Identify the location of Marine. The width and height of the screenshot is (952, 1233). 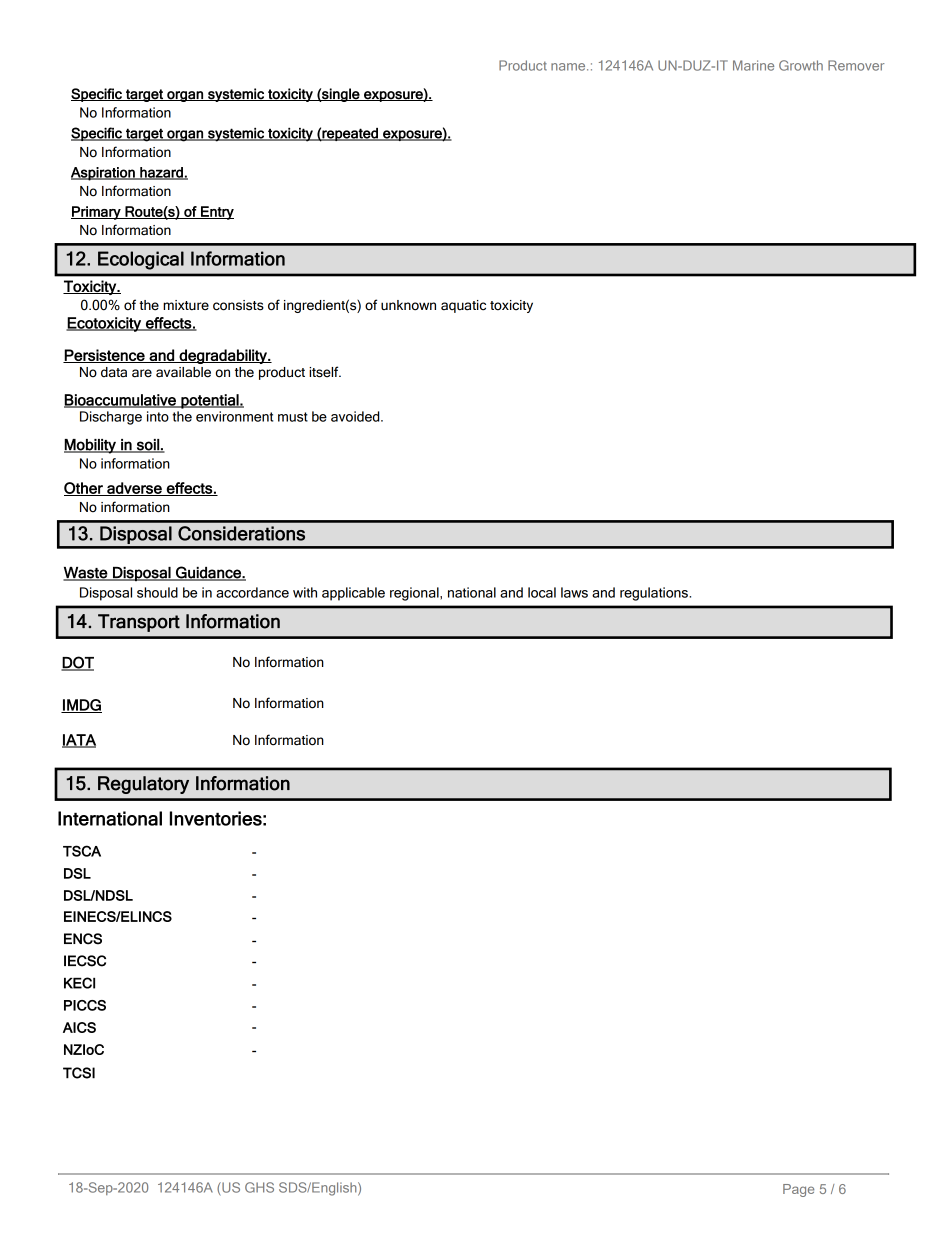
(753, 65).
